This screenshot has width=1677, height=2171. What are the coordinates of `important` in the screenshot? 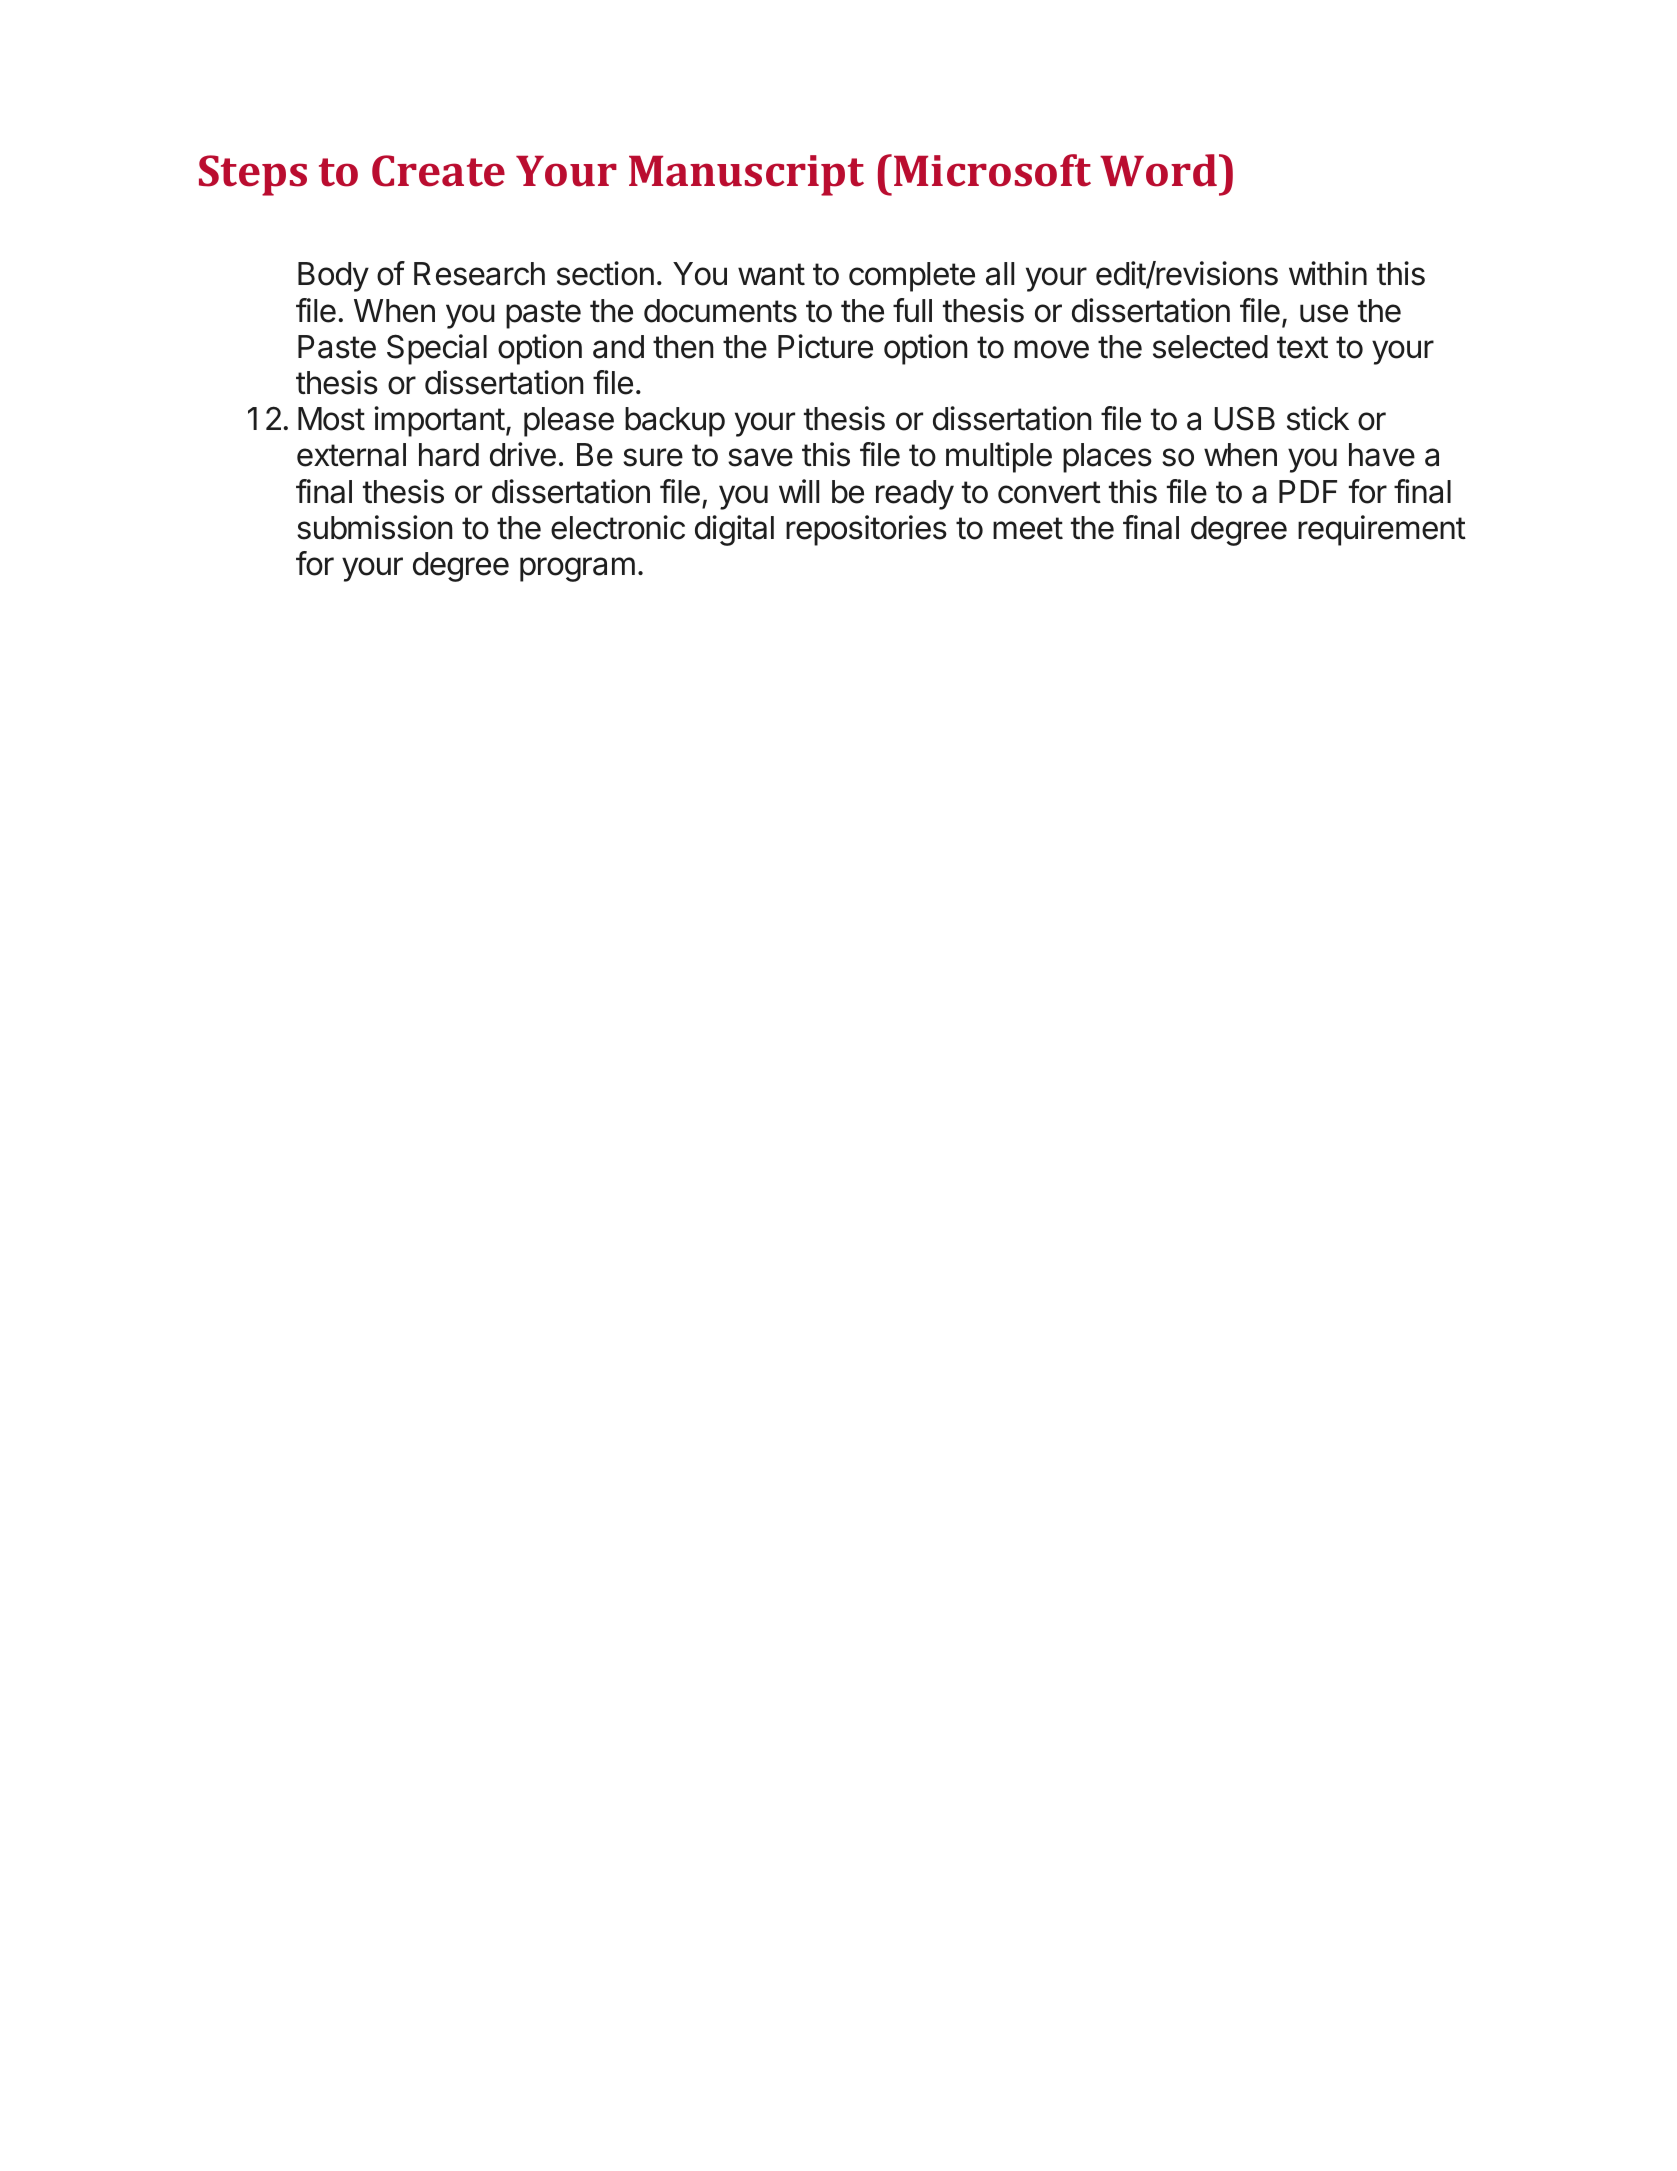 It's located at (439, 421).
